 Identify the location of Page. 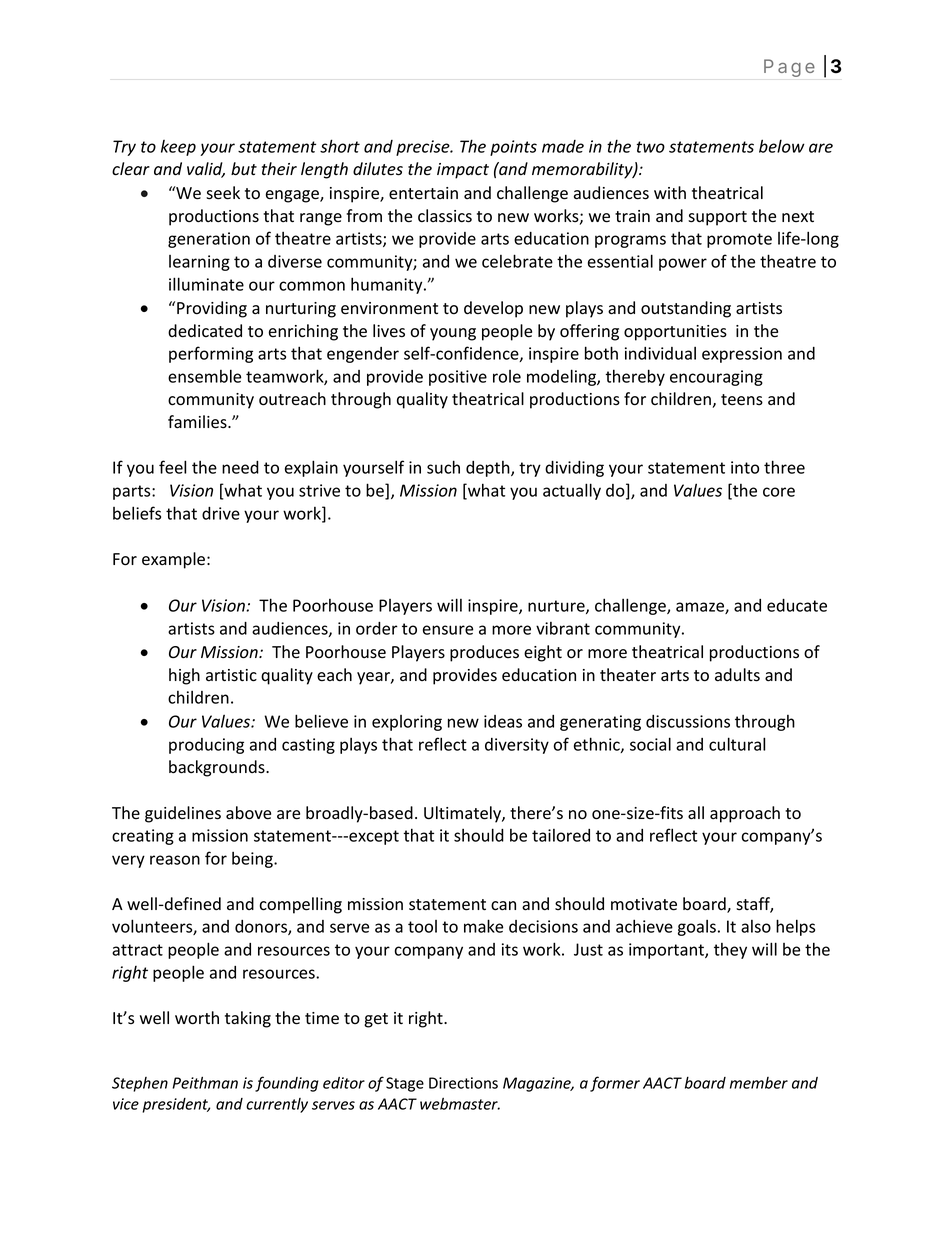
(789, 68).
